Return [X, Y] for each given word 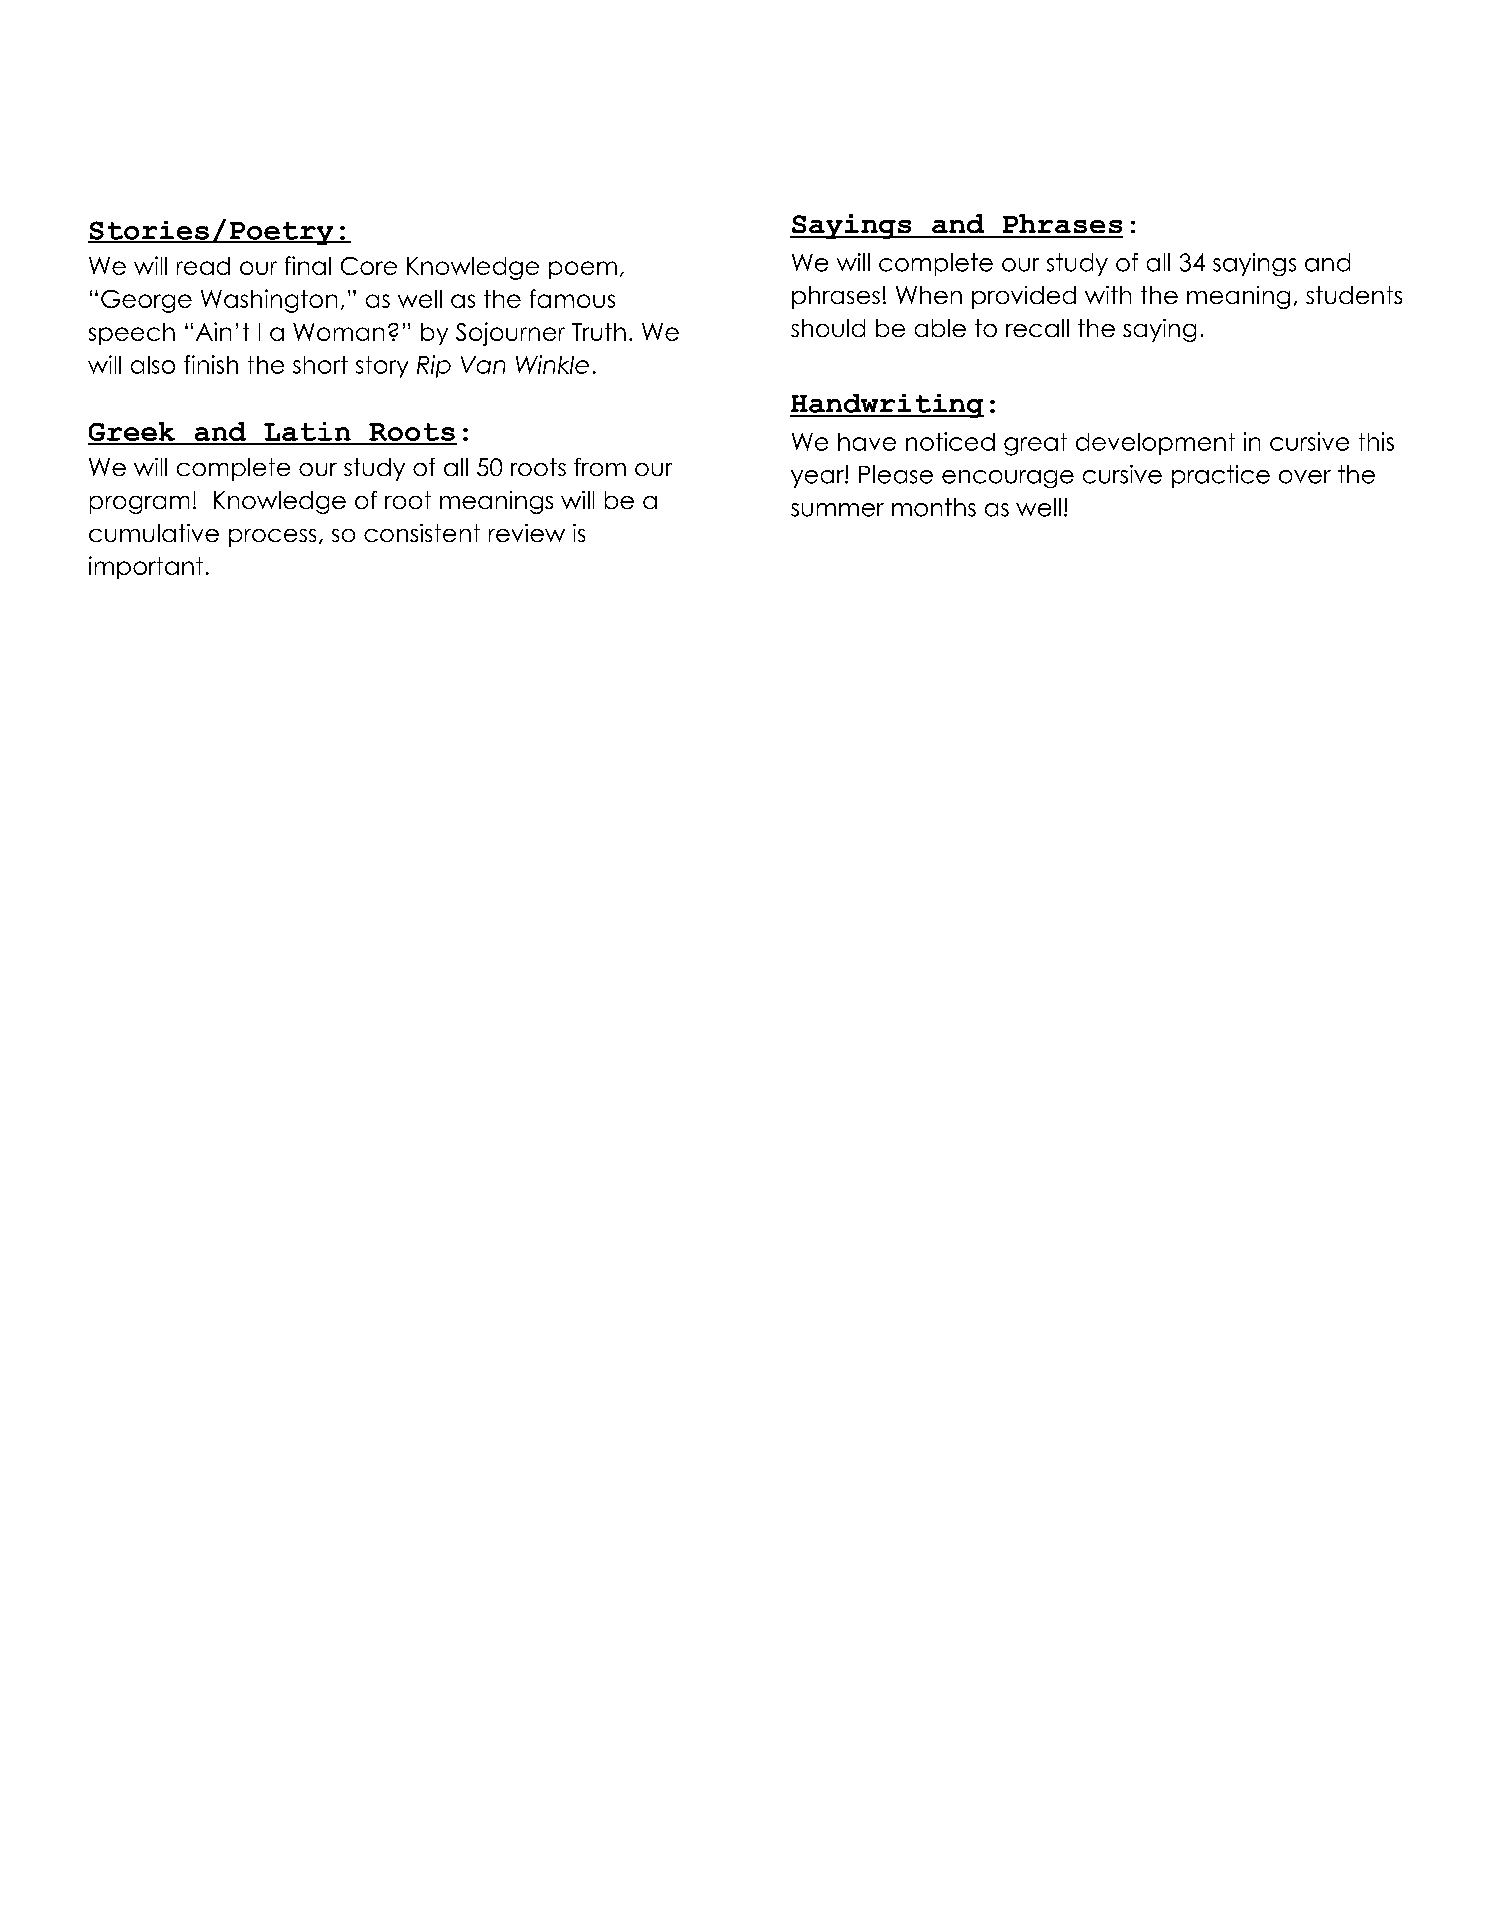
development [1155, 444]
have [867, 442]
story [382, 367]
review [527, 533]
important [146, 567]
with [1108, 295]
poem [583, 270]
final [308, 265]
